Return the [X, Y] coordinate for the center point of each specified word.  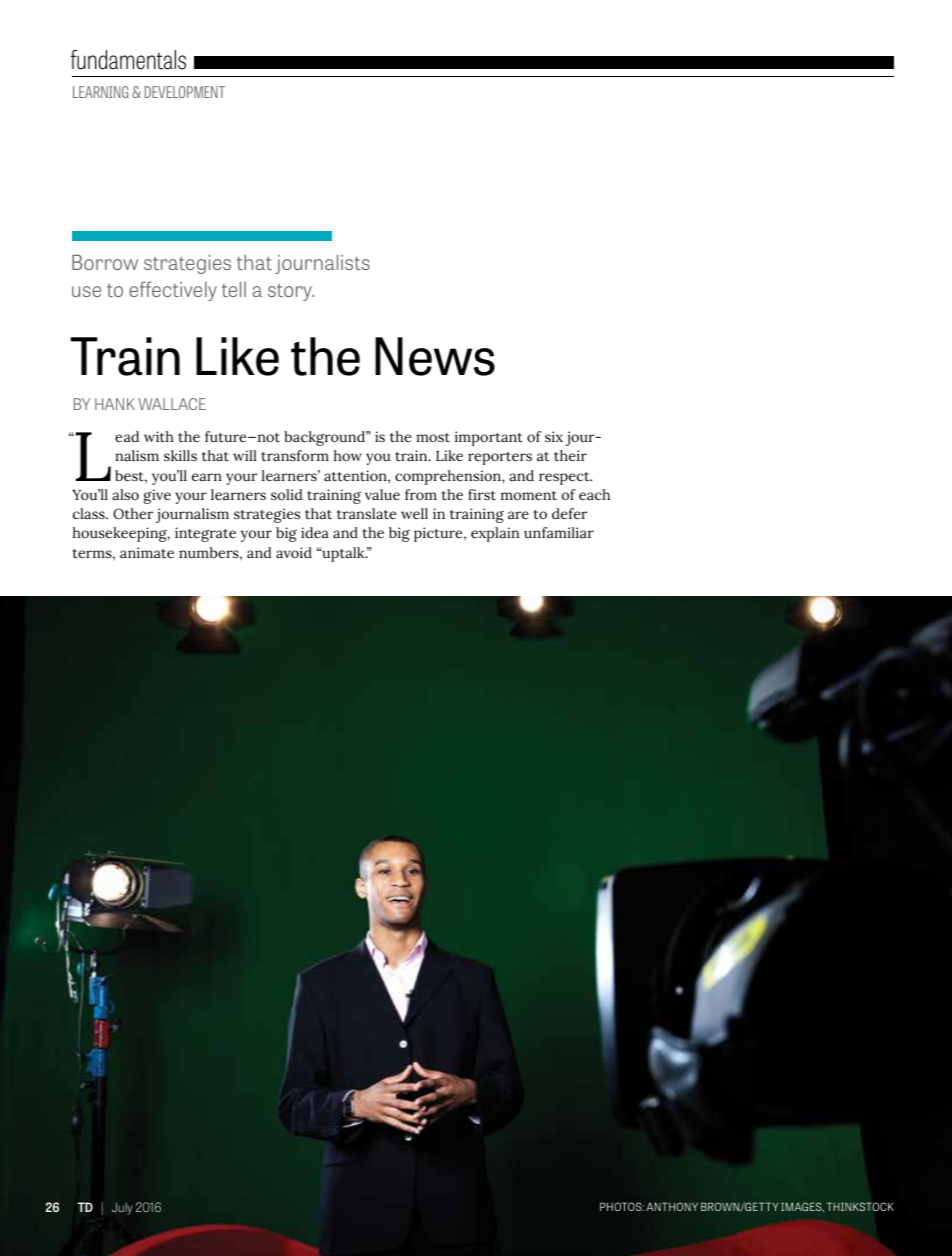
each [594, 494]
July [122, 1208]
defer [569, 514]
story [291, 292]
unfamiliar [559, 532]
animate [147, 553]
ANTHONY [672, 1206]
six [554, 436]
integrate [205, 534]
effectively [173, 291]
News [435, 356]
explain [495, 534]
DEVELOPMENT [185, 92]
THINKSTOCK [860, 1206]
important [489, 438]
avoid [294, 552]
